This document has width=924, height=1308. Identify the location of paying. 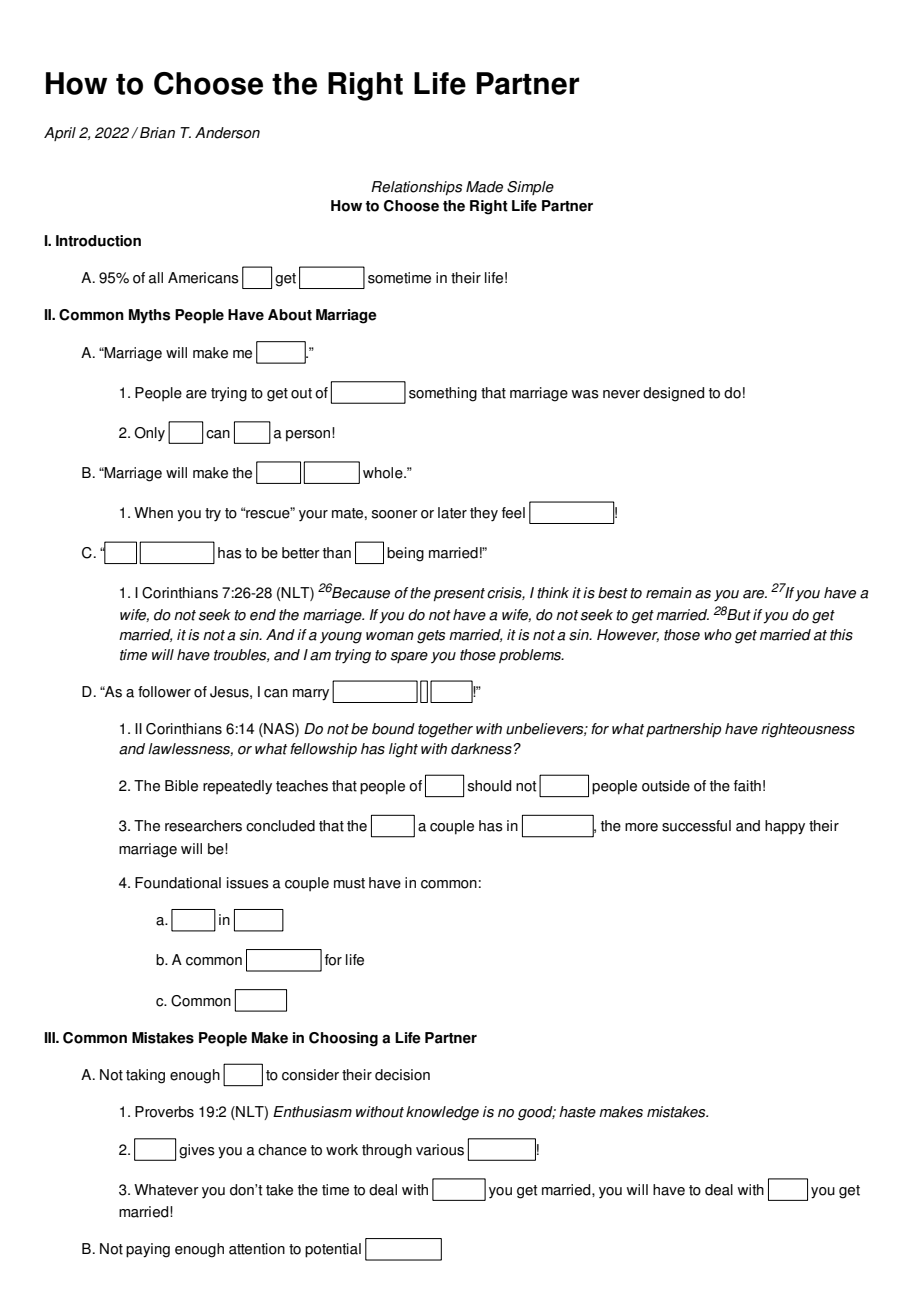
(148, 1250).
